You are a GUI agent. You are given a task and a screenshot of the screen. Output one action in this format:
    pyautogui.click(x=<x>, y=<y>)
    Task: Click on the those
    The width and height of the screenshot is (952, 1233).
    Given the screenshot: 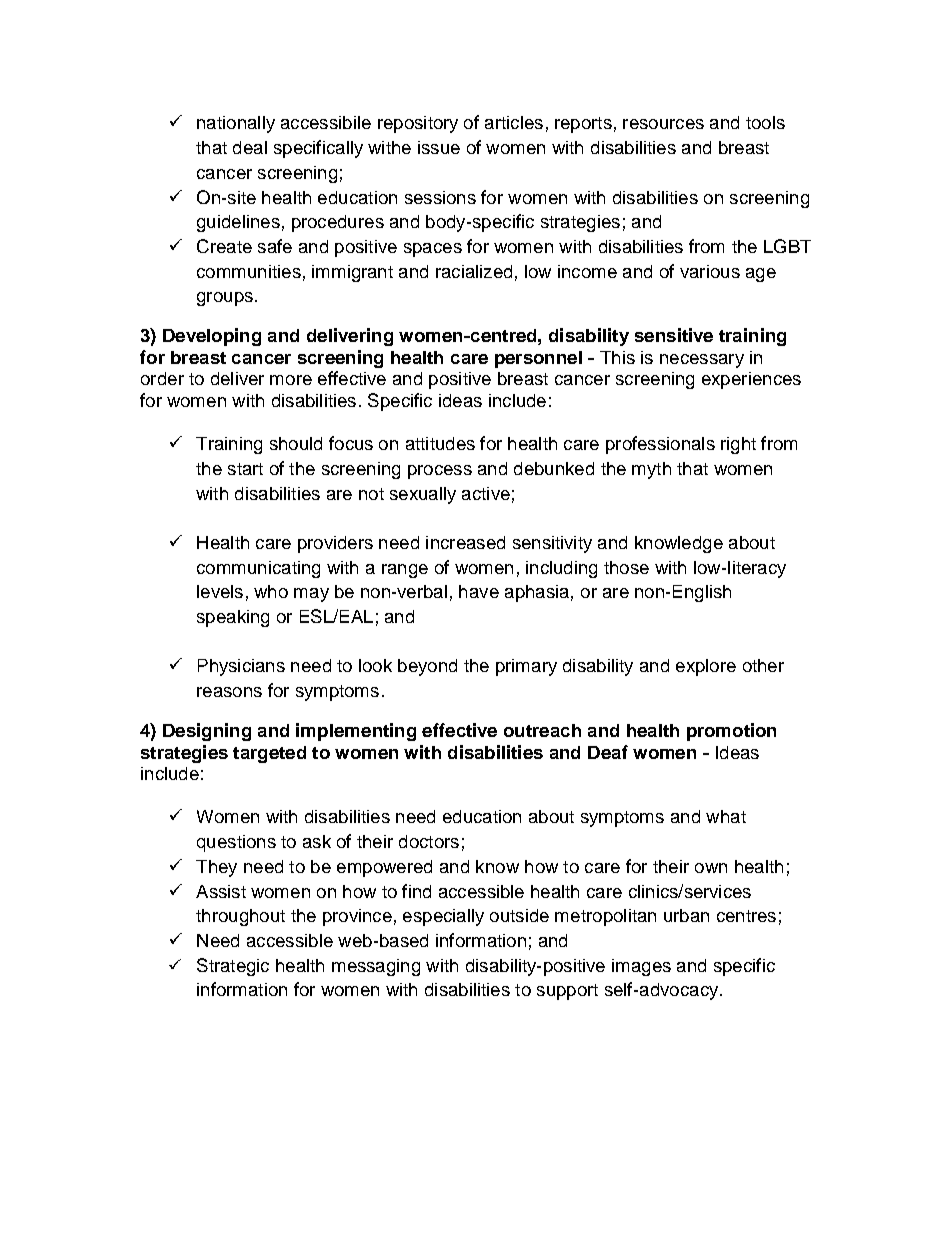 What is the action you would take?
    pyautogui.click(x=626, y=567)
